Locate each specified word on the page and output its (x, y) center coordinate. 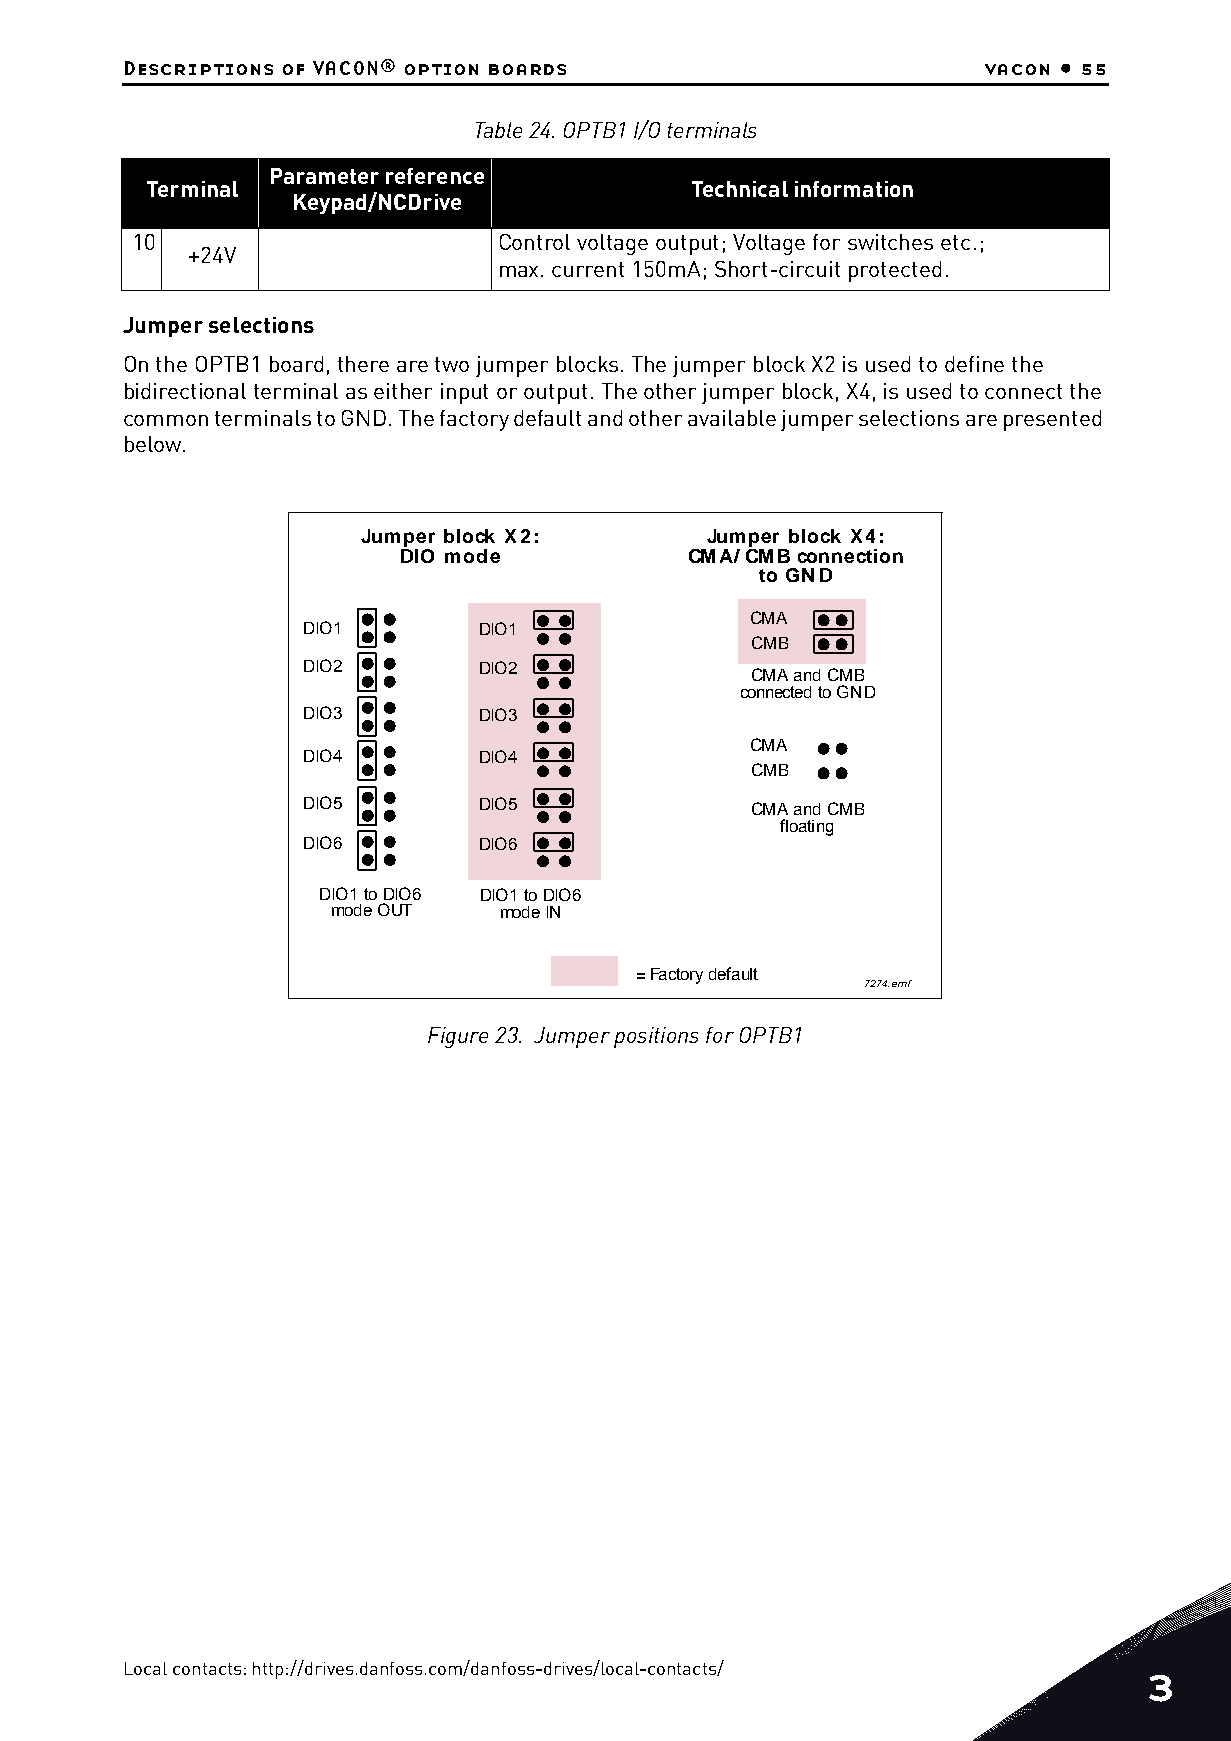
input (464, 393)
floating (806, 827)
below (154, 444)
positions (656, 1037)
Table (499, 130)
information (854, 189)
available (732, 418)
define (974, 364)
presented (1052, 420)
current (588, 269)
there (363, 364)
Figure (458, 1037)
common (166, 420)
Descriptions (199, 68)
